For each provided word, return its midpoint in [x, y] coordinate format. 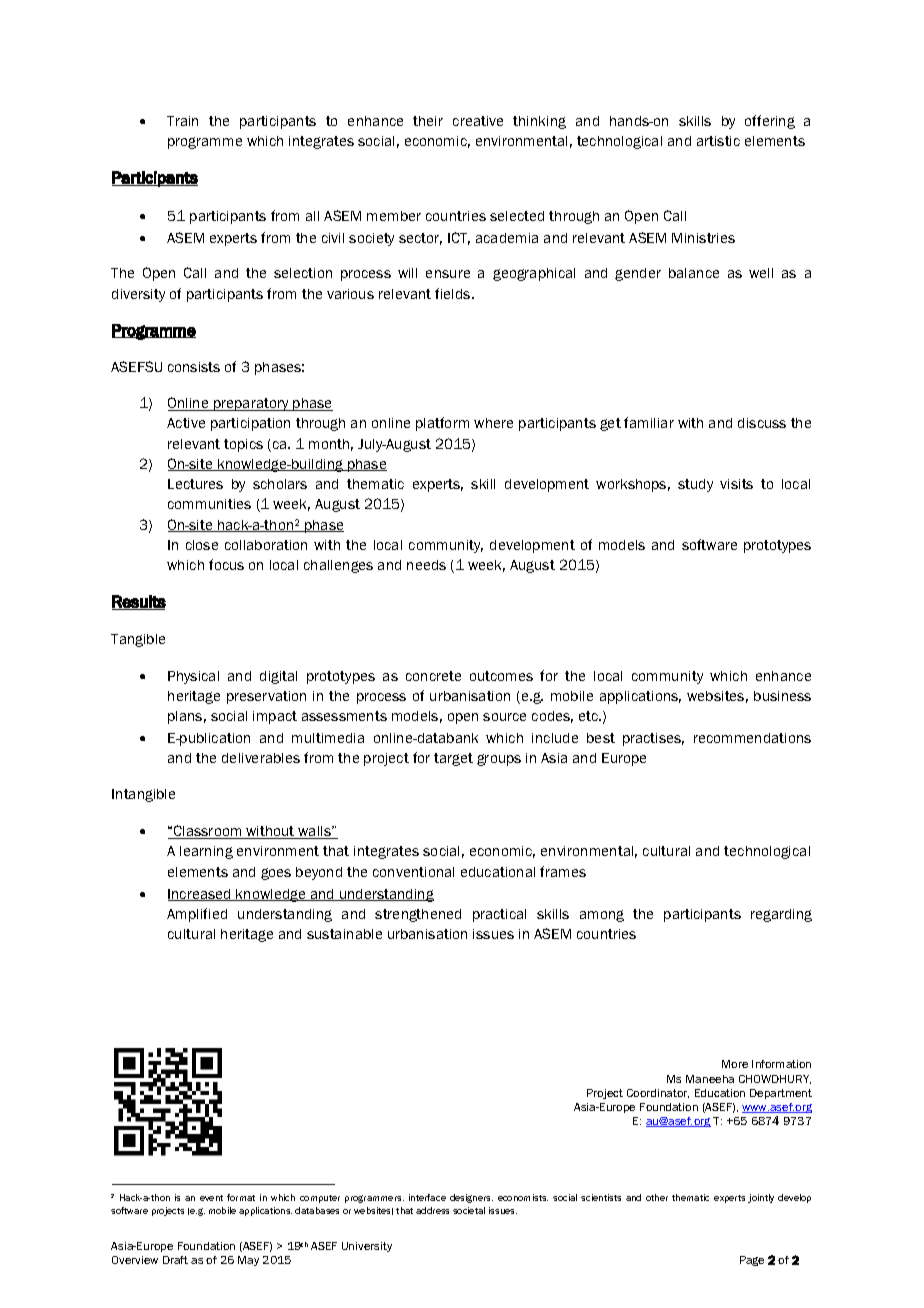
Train [182, 121]
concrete [433, 676]
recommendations [752, 738]
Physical [193, 677]
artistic [718, 141]
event [211, 1198]
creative [478, 121]
